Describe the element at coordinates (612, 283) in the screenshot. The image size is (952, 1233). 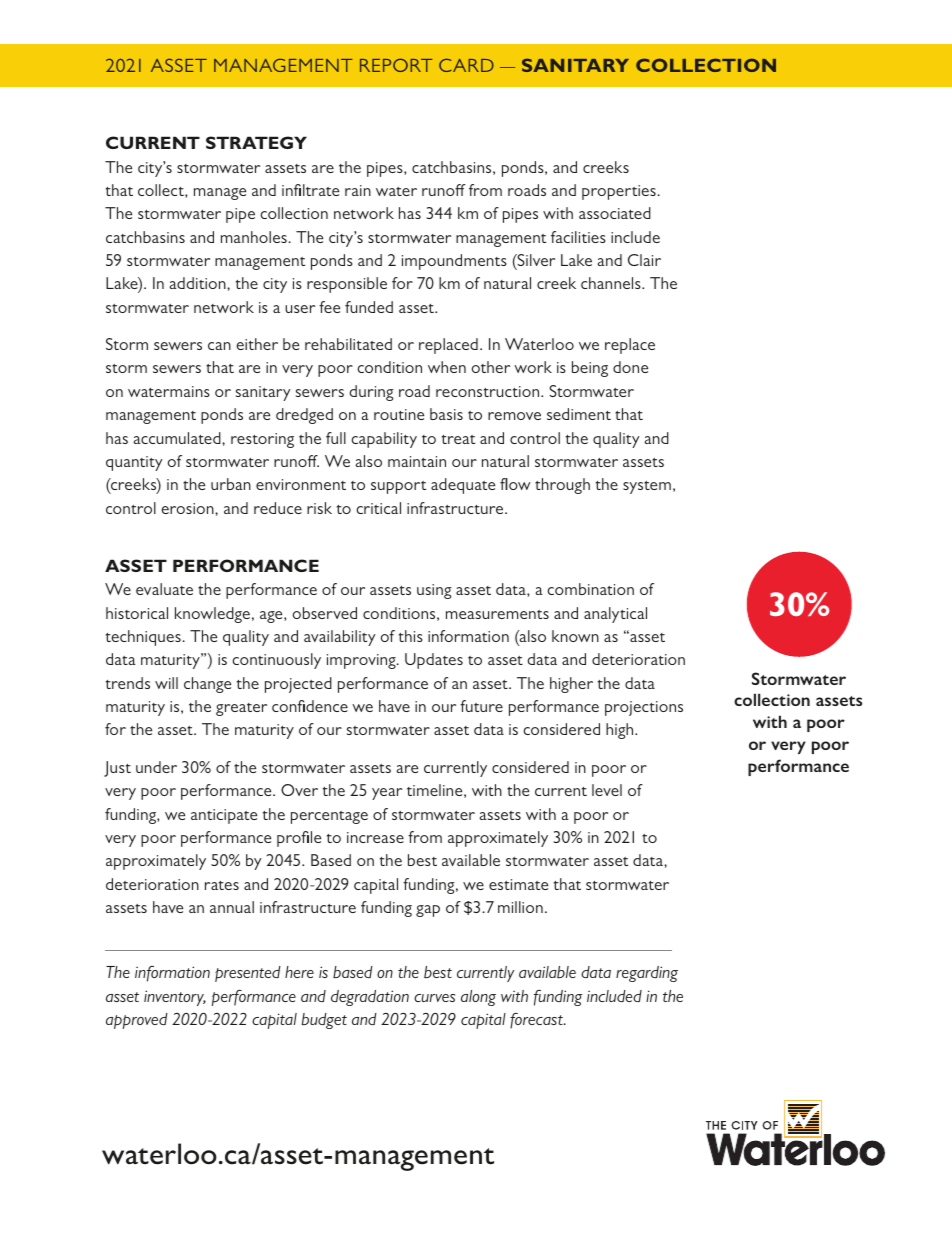
I see `channels` at that location.
